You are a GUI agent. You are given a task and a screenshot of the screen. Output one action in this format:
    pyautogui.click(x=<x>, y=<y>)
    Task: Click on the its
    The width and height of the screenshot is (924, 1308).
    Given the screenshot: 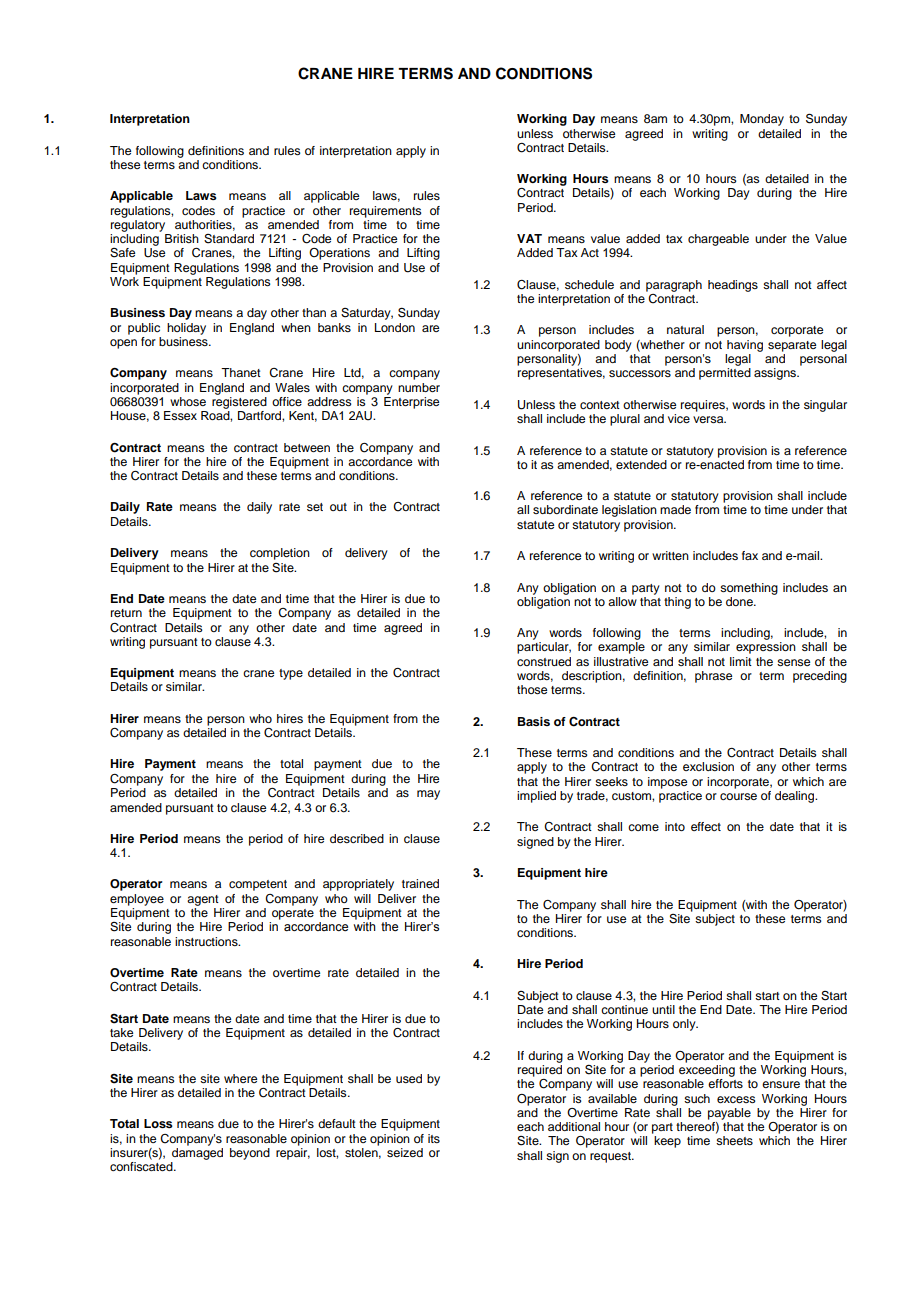 What is the action you would take?
    pyautogui.click(x=434, y=1138)
